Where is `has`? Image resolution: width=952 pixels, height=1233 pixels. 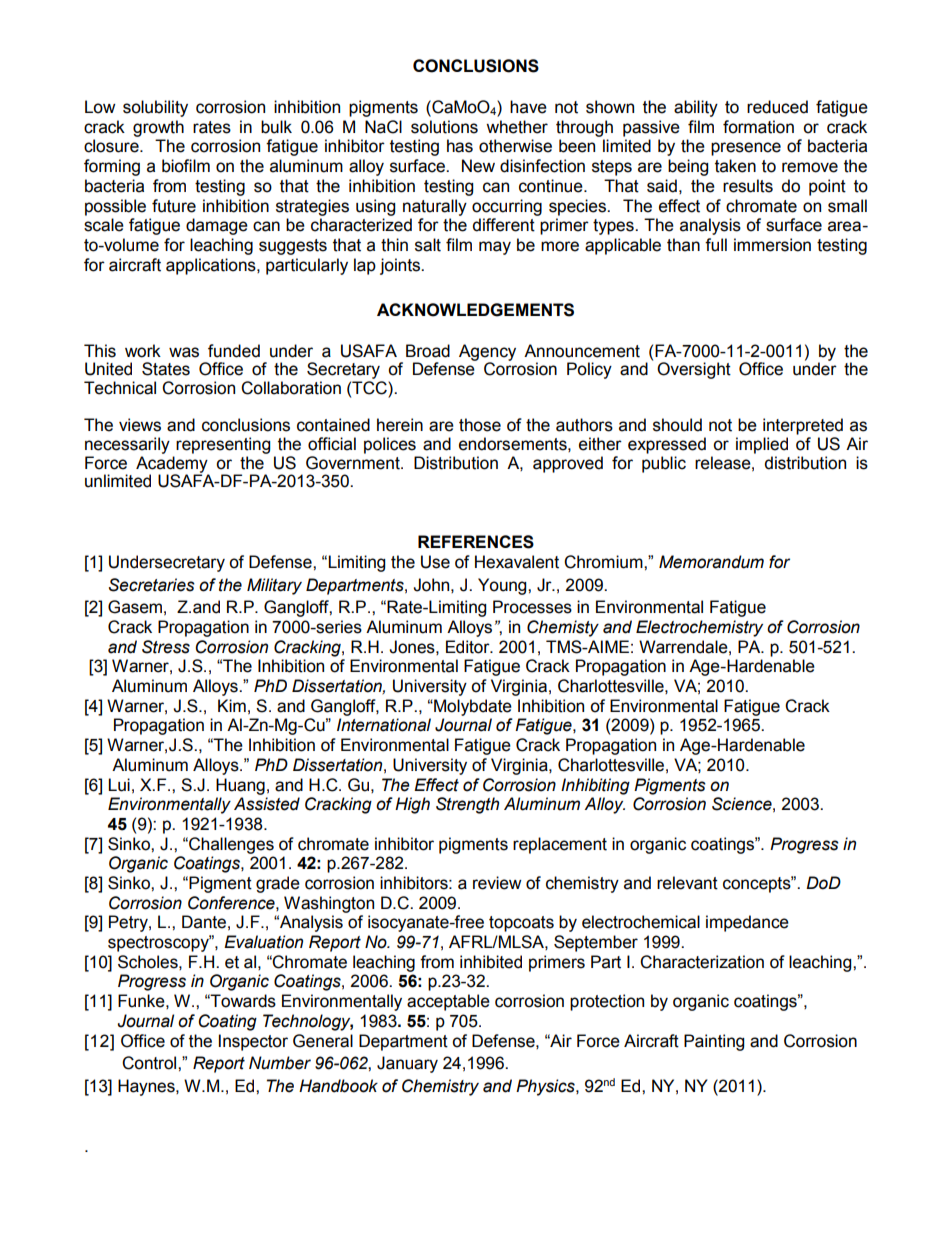
has is located at coordinates (460, 146).
